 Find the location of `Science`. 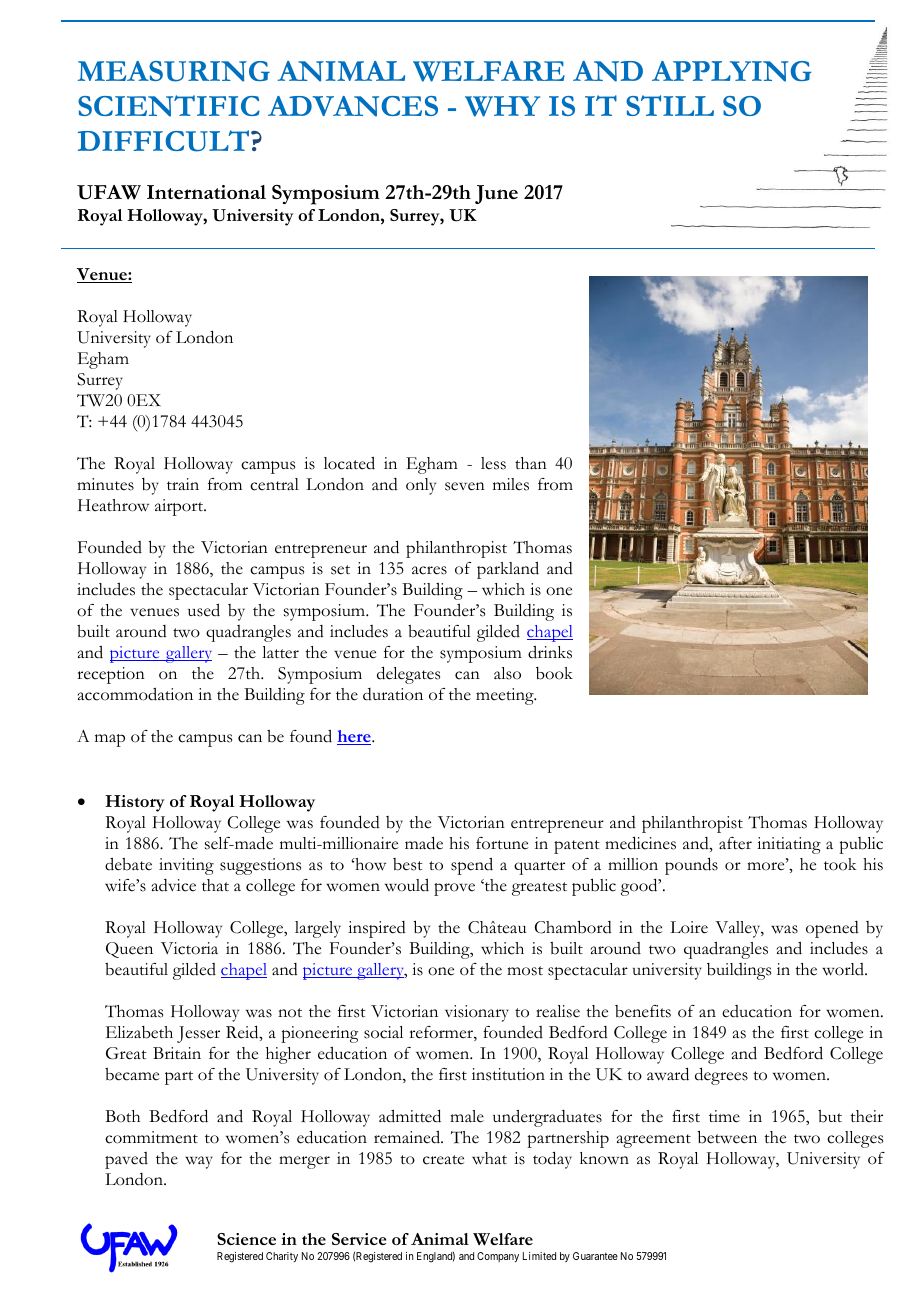

Science is located at coordinates (246, 1239).
